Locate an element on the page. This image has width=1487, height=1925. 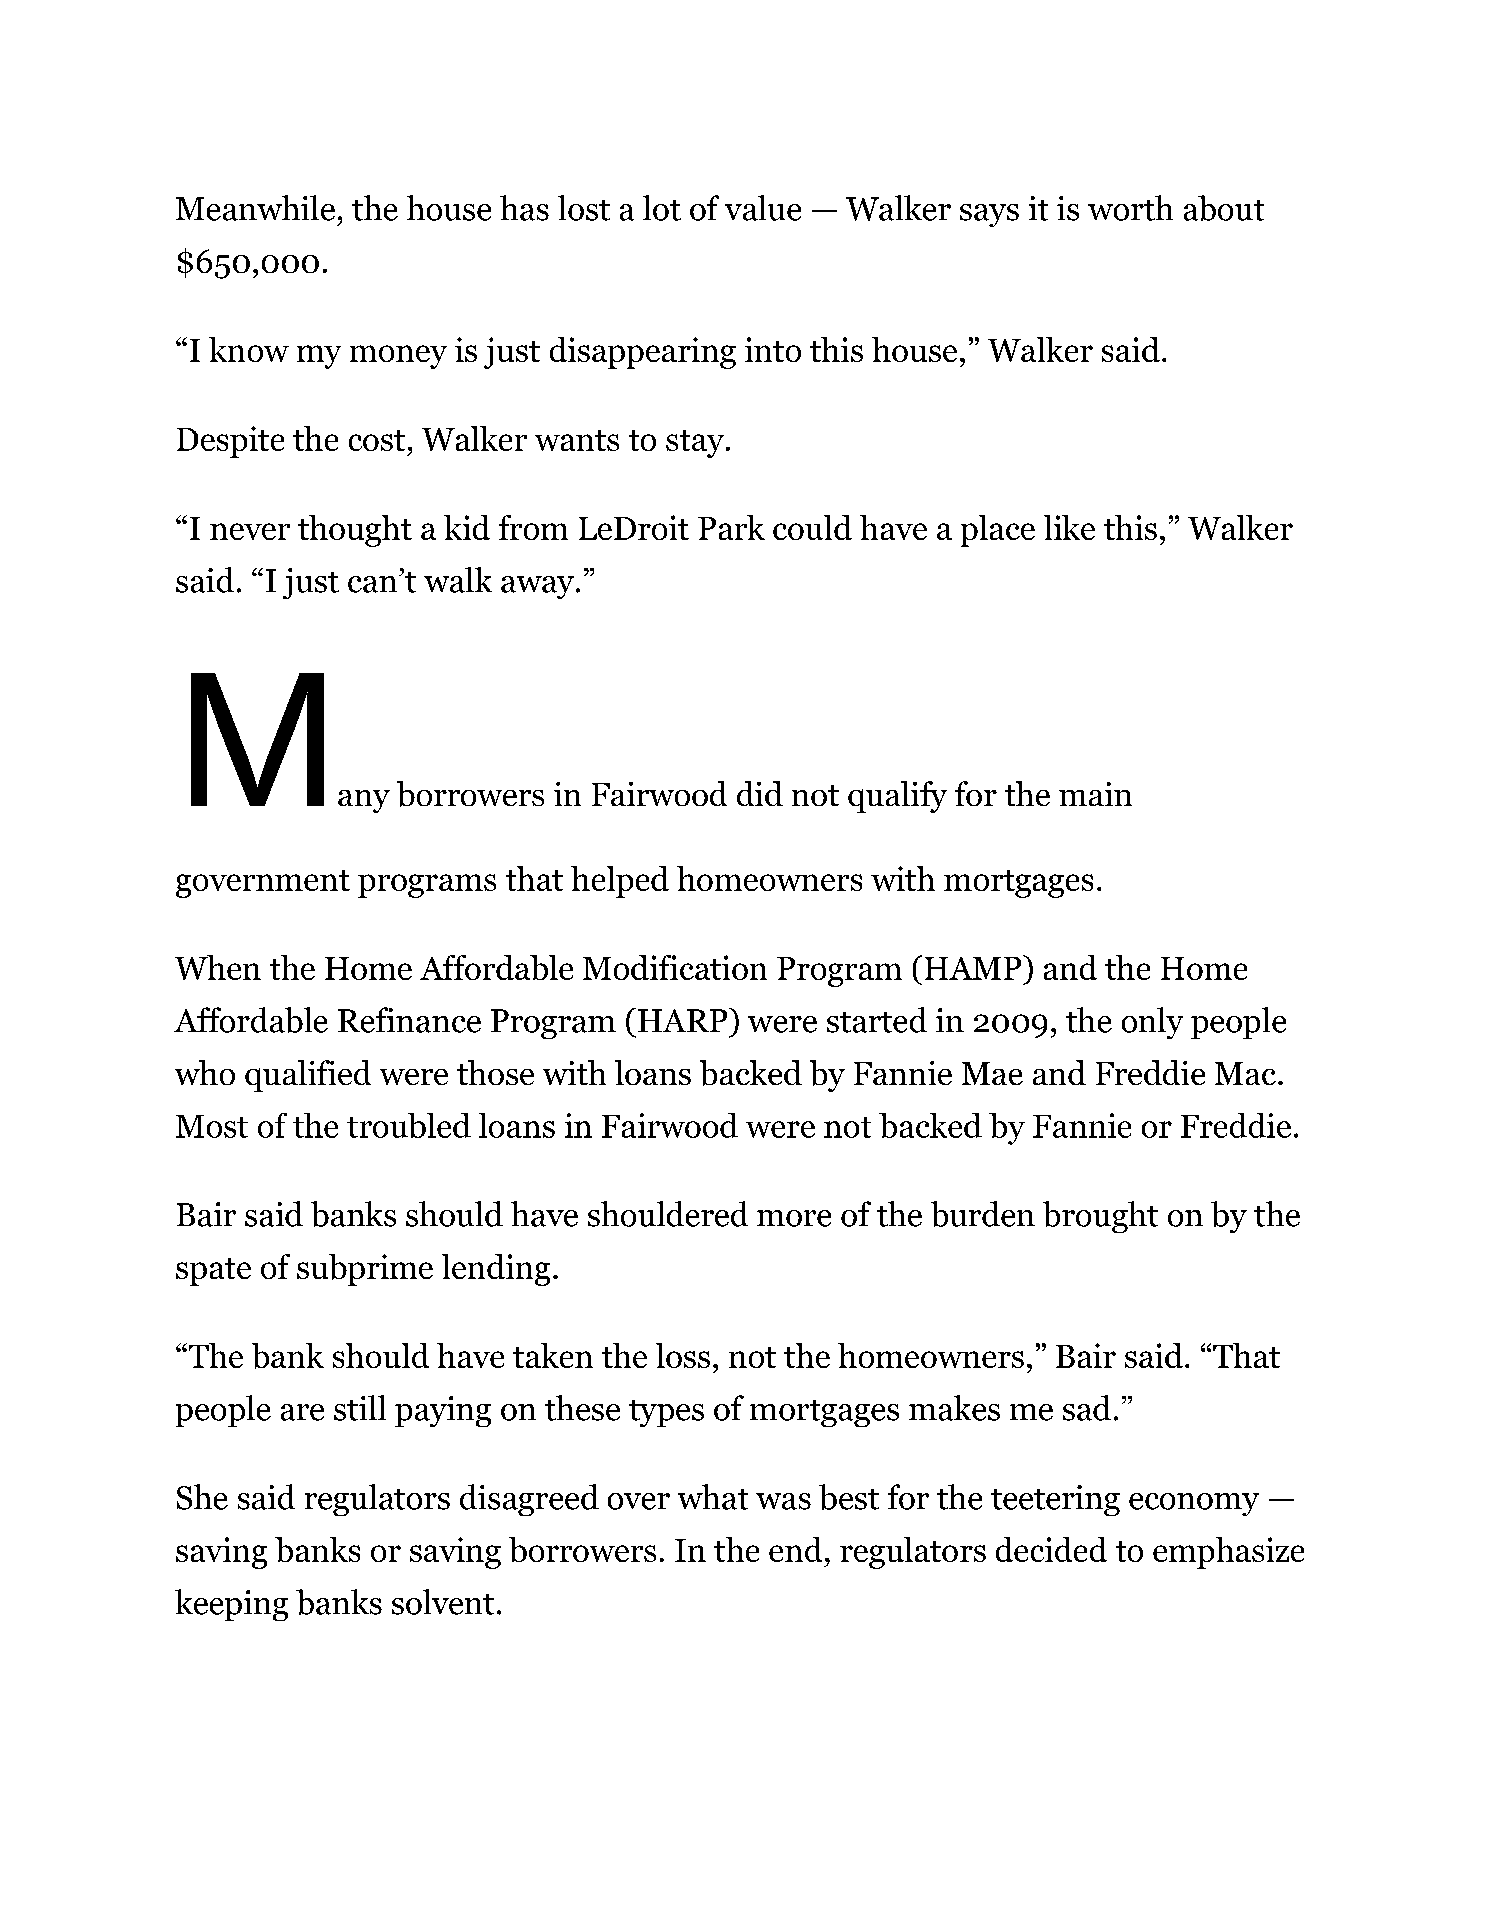
more is located at coordinates (794, 1218).
